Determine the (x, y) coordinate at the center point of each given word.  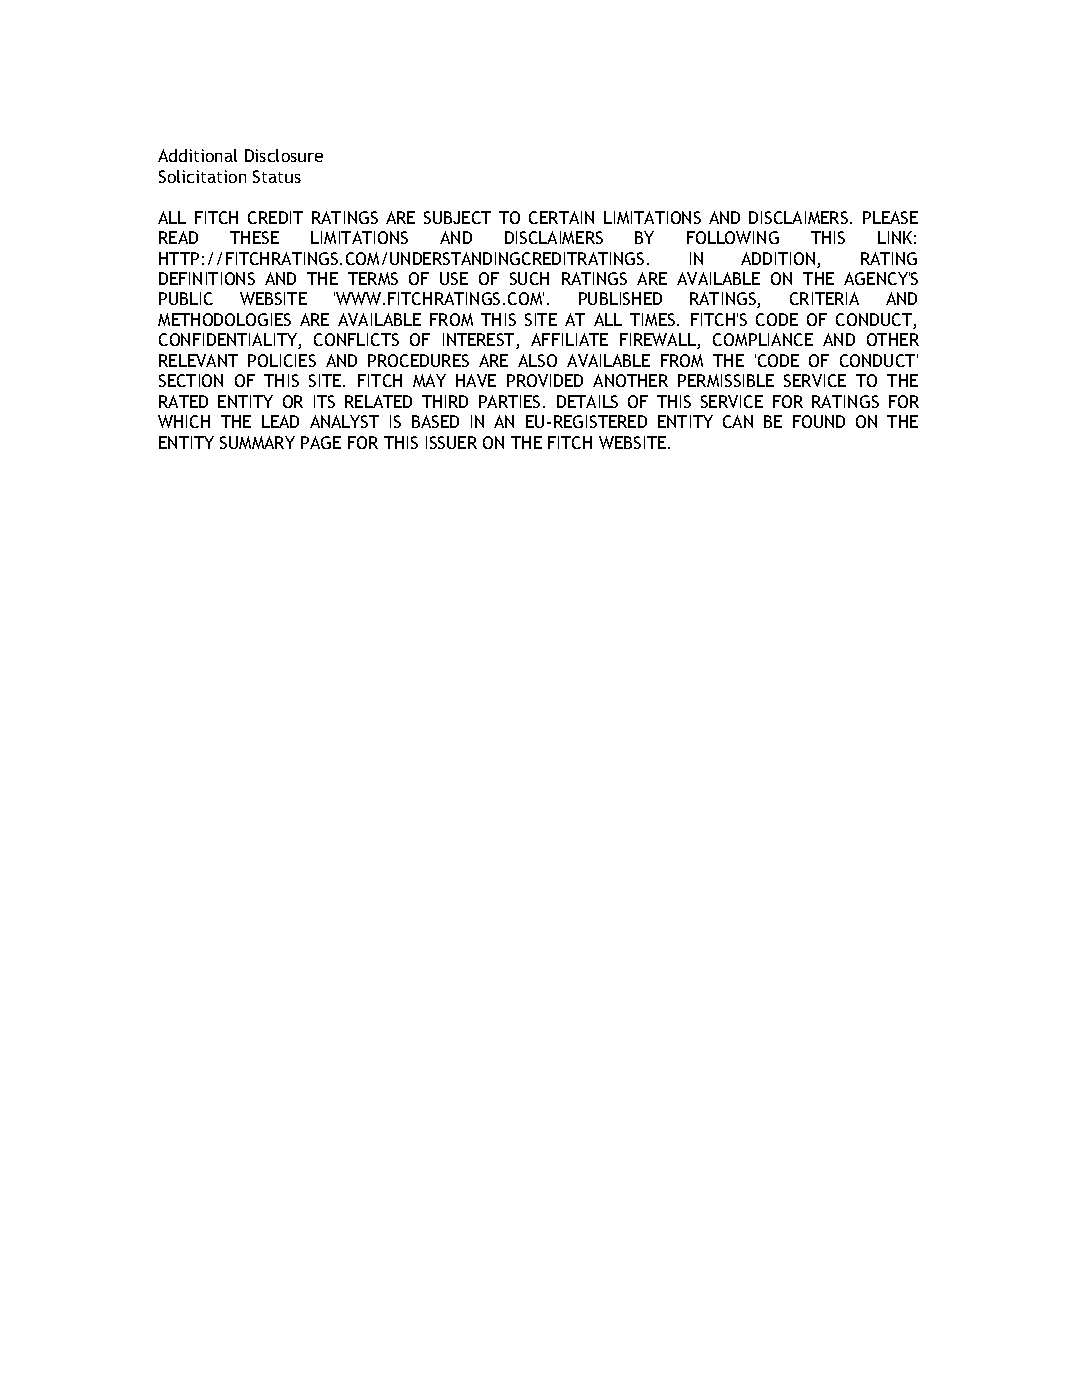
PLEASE (890, 217)
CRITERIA (824, 298)
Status (277, 176)
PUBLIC (186, 298)
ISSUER (451, 442)
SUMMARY (257, 442)
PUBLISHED (620, 298)
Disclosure (284, 155)
